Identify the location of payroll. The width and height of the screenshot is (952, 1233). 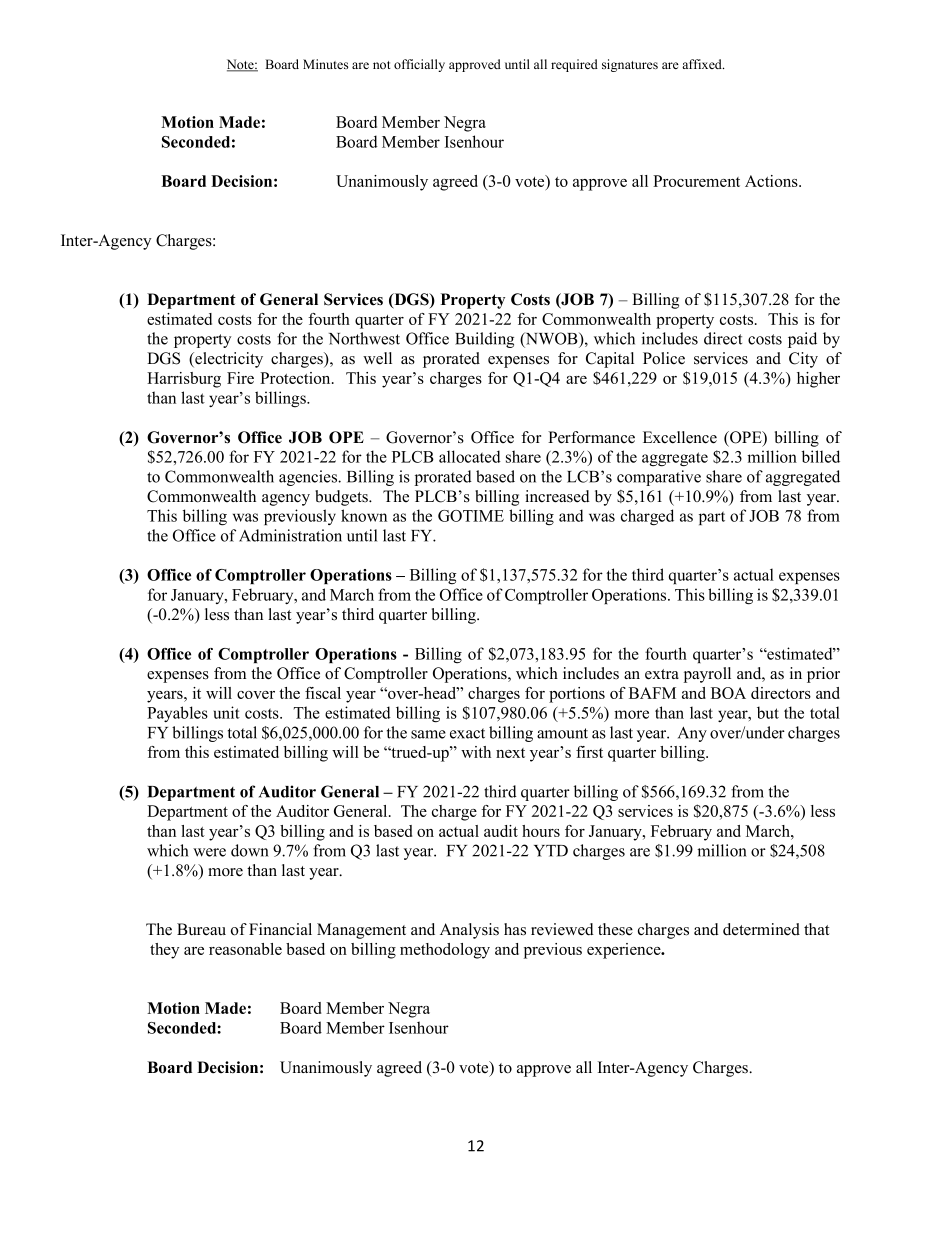
(707, 675).
